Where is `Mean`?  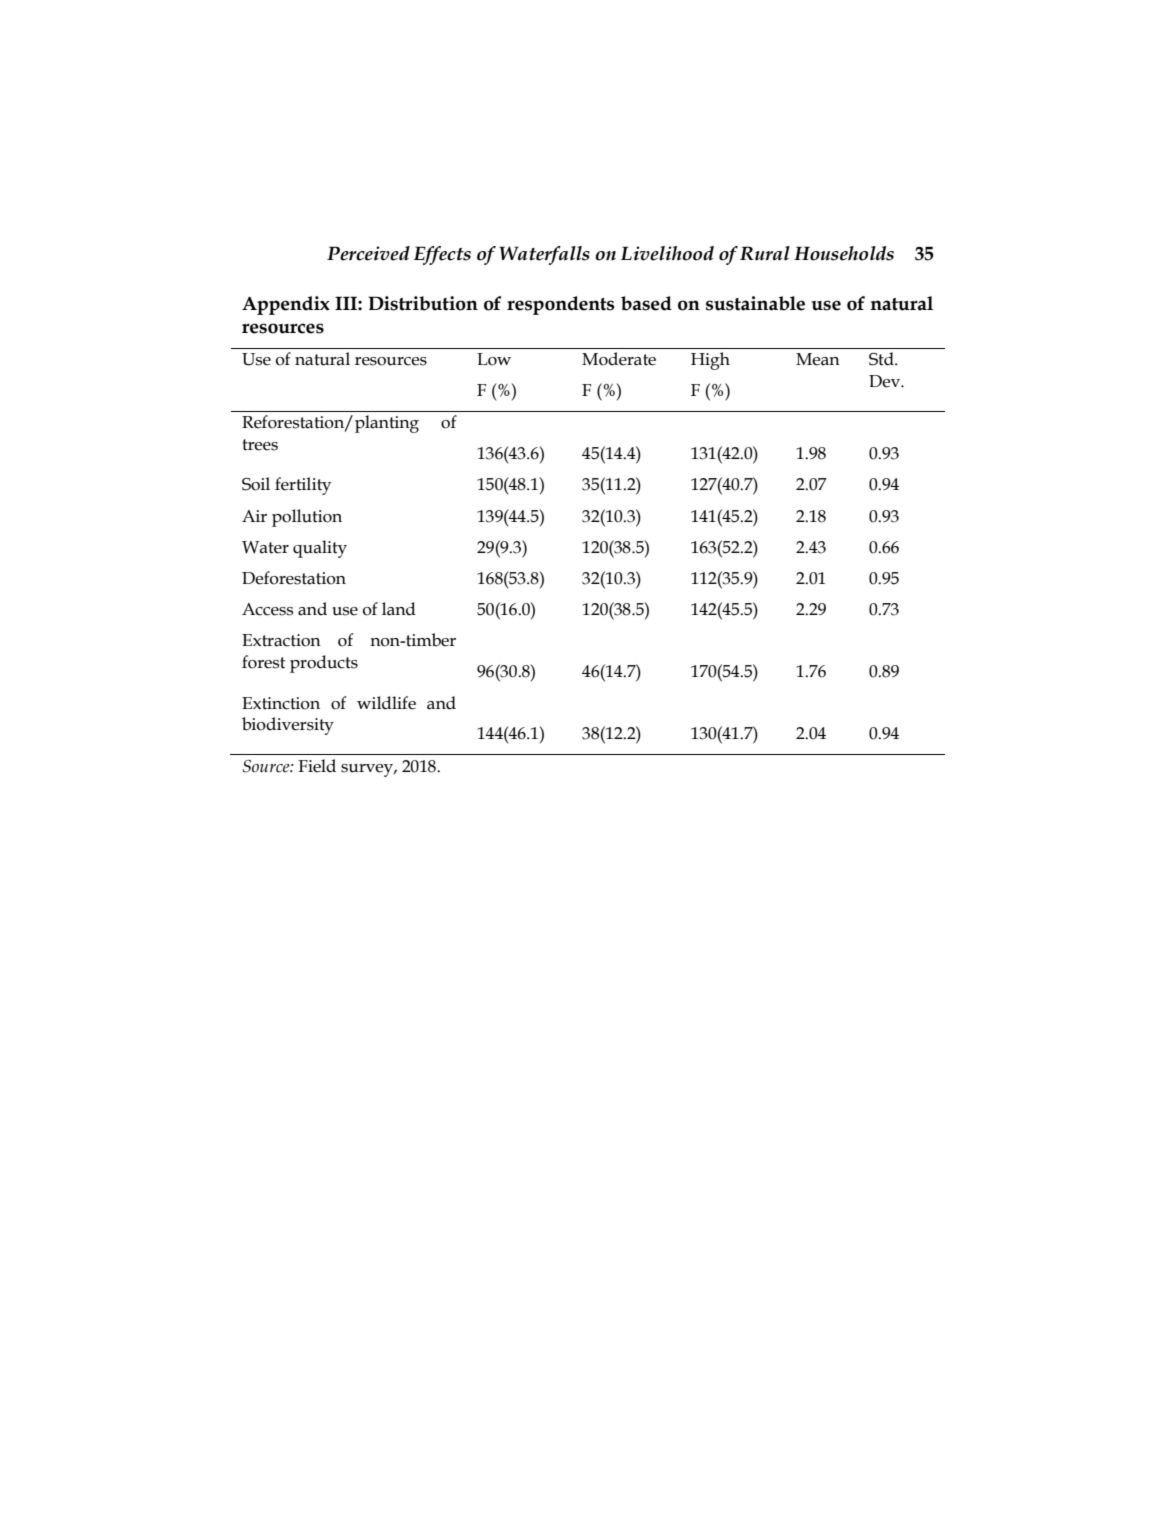
Mean is located at coordinates (818, 359).
